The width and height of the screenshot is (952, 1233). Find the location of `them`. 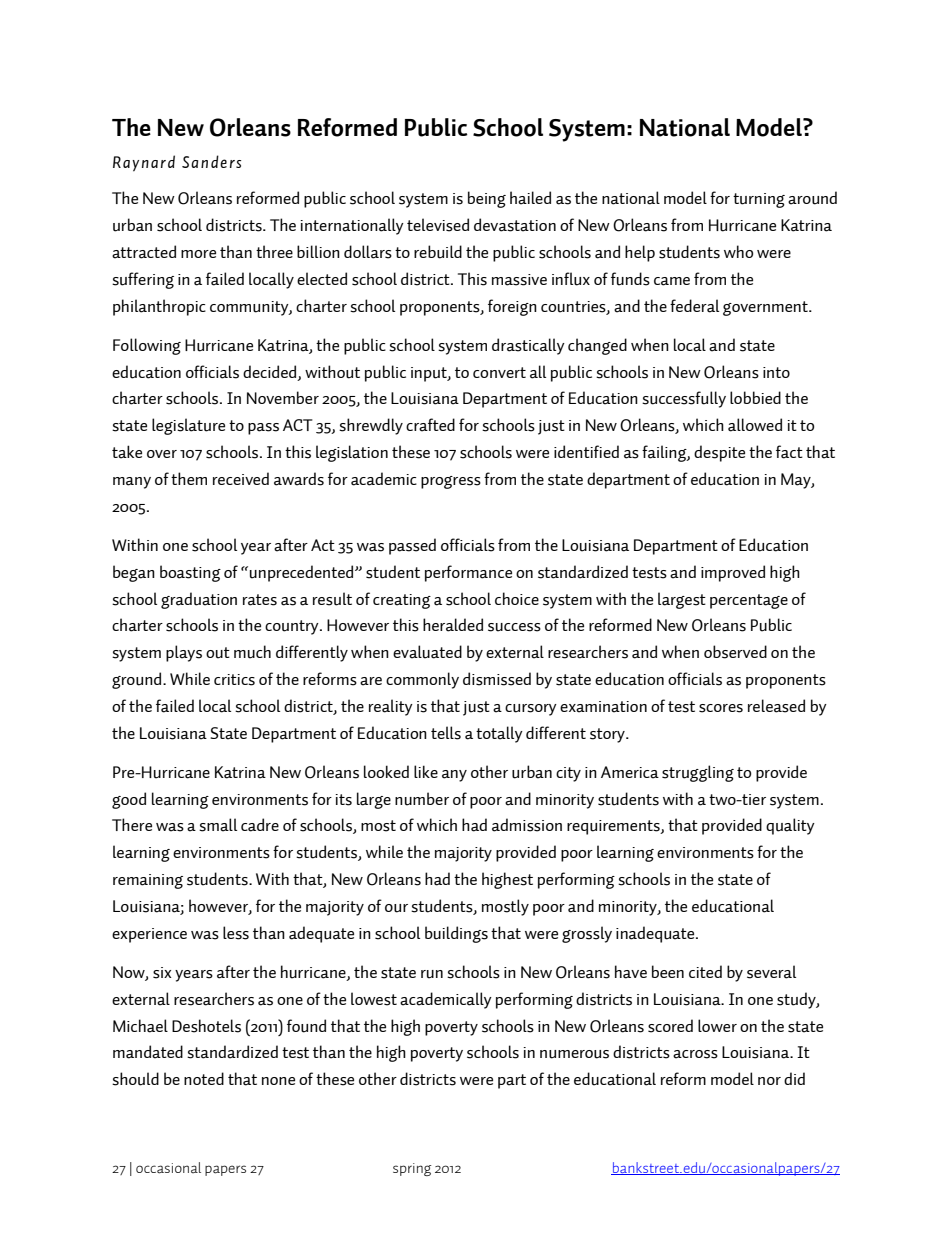

them is located at coordinates (189, 478).
